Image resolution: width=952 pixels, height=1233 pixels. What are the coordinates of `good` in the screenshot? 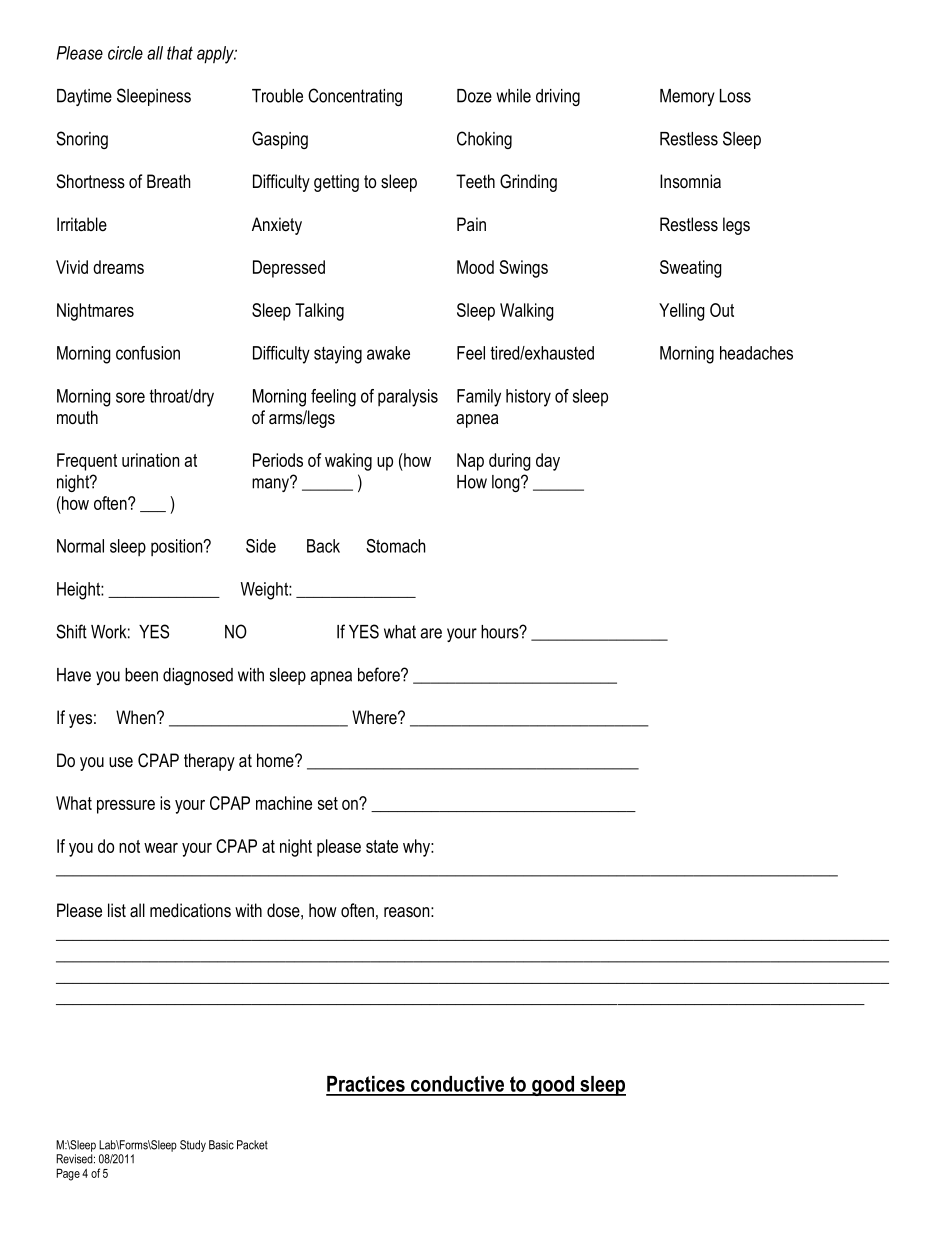 It's located at (553, 1086).
